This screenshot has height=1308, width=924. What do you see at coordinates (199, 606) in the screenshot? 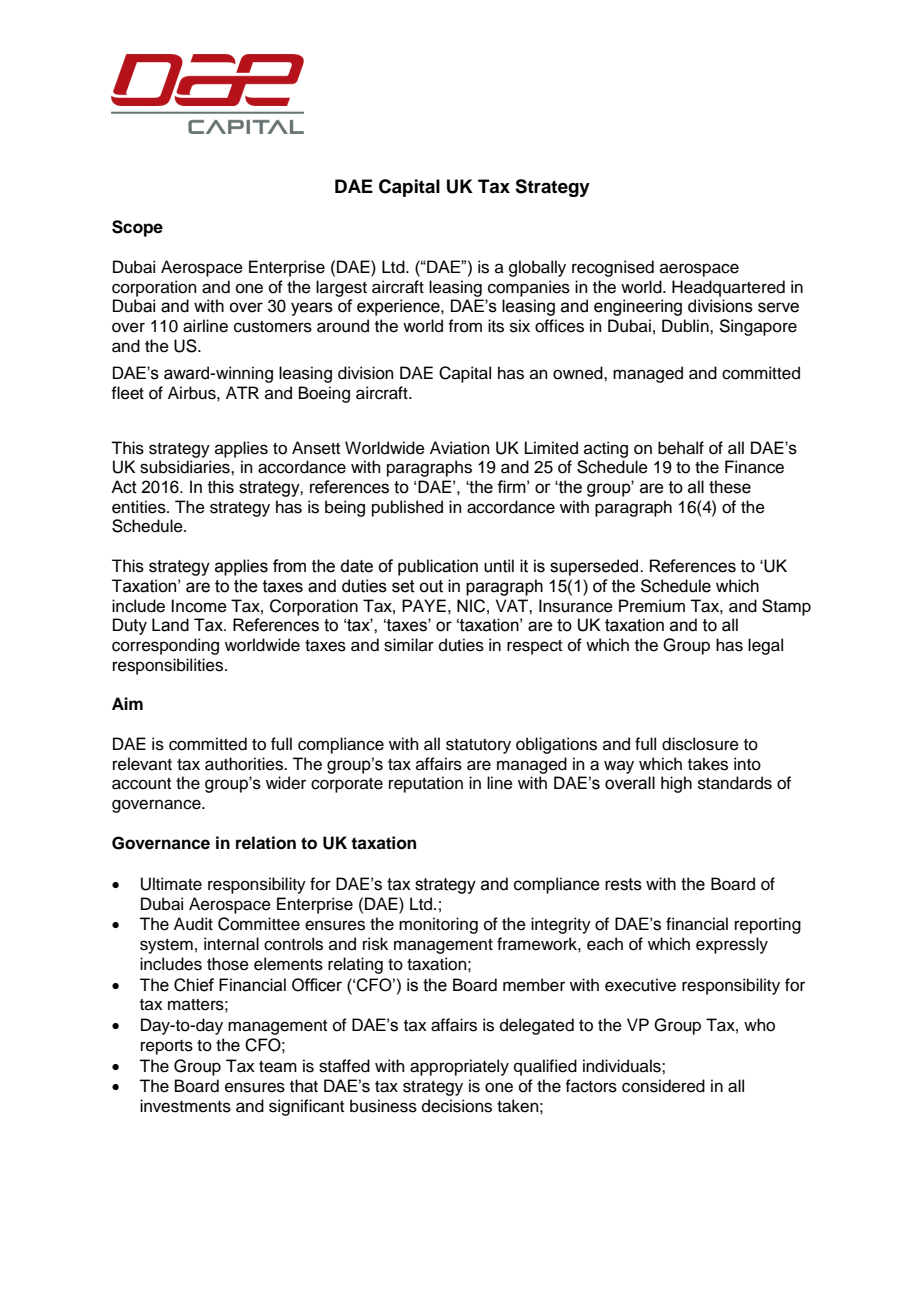
I see `Income` at bounding box center [199, 606].
